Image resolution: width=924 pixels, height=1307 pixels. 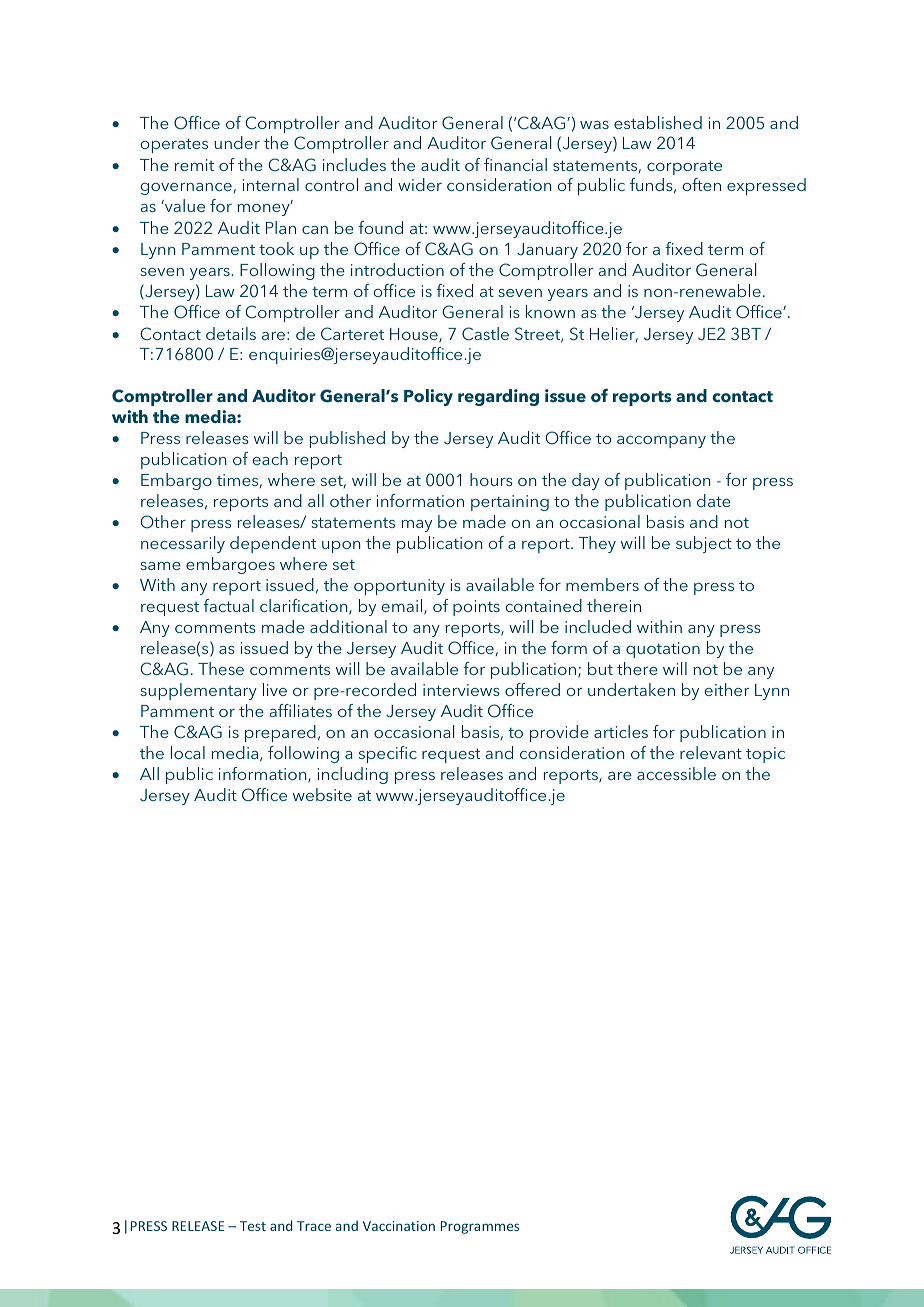 What do you see at coordinates (480, 1227) in the page?
I see `Programmes` at bounding box center [480, 1227].
